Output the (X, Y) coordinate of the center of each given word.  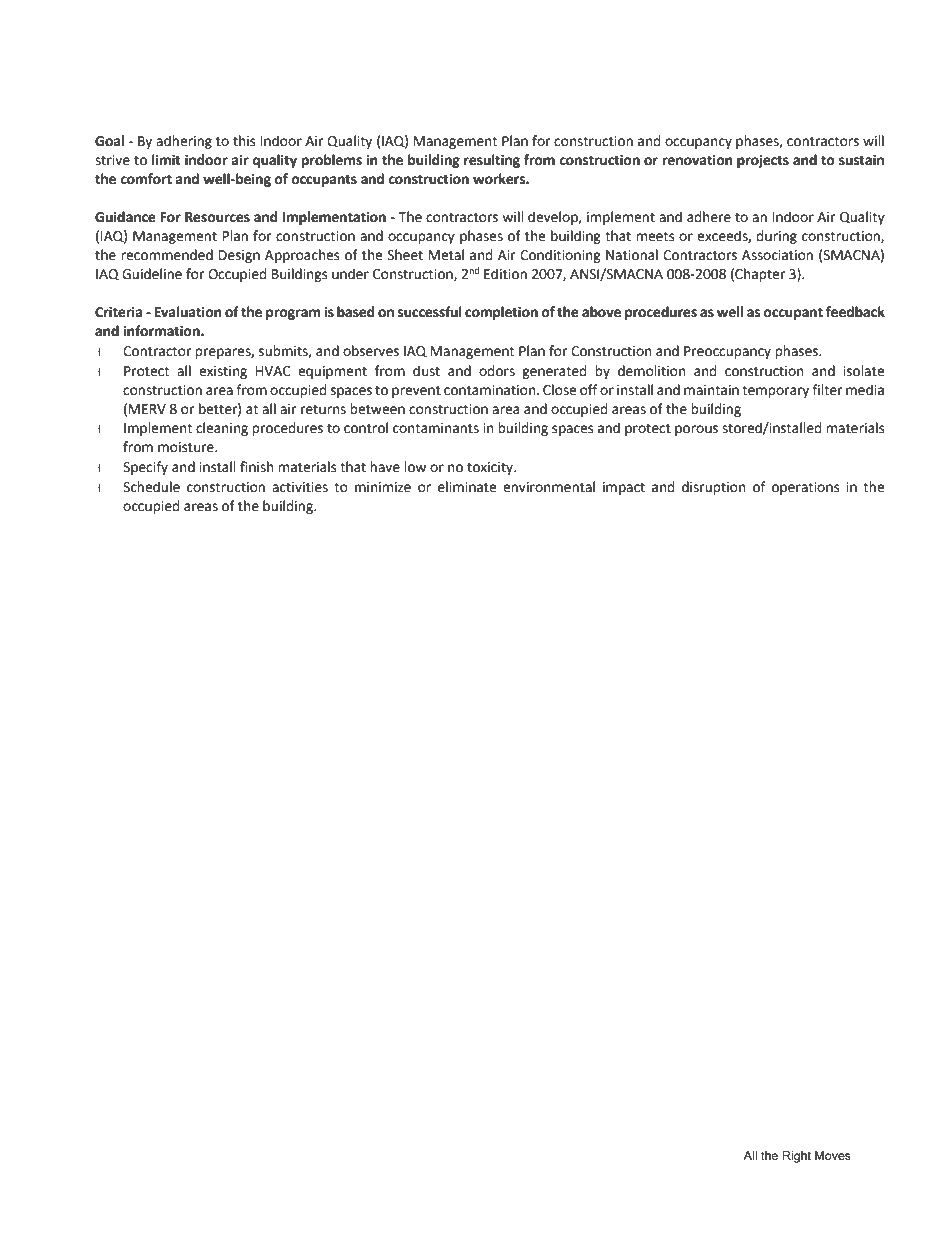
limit (166, 160)
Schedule (151, 487)
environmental (549, 487)
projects (763, 161)
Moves (833, 1155)
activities (300, 487)
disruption (713, 488)
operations (805, 488)
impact (624, 488)
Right (797, 1157)
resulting (492, 161)
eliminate (467, 487)
